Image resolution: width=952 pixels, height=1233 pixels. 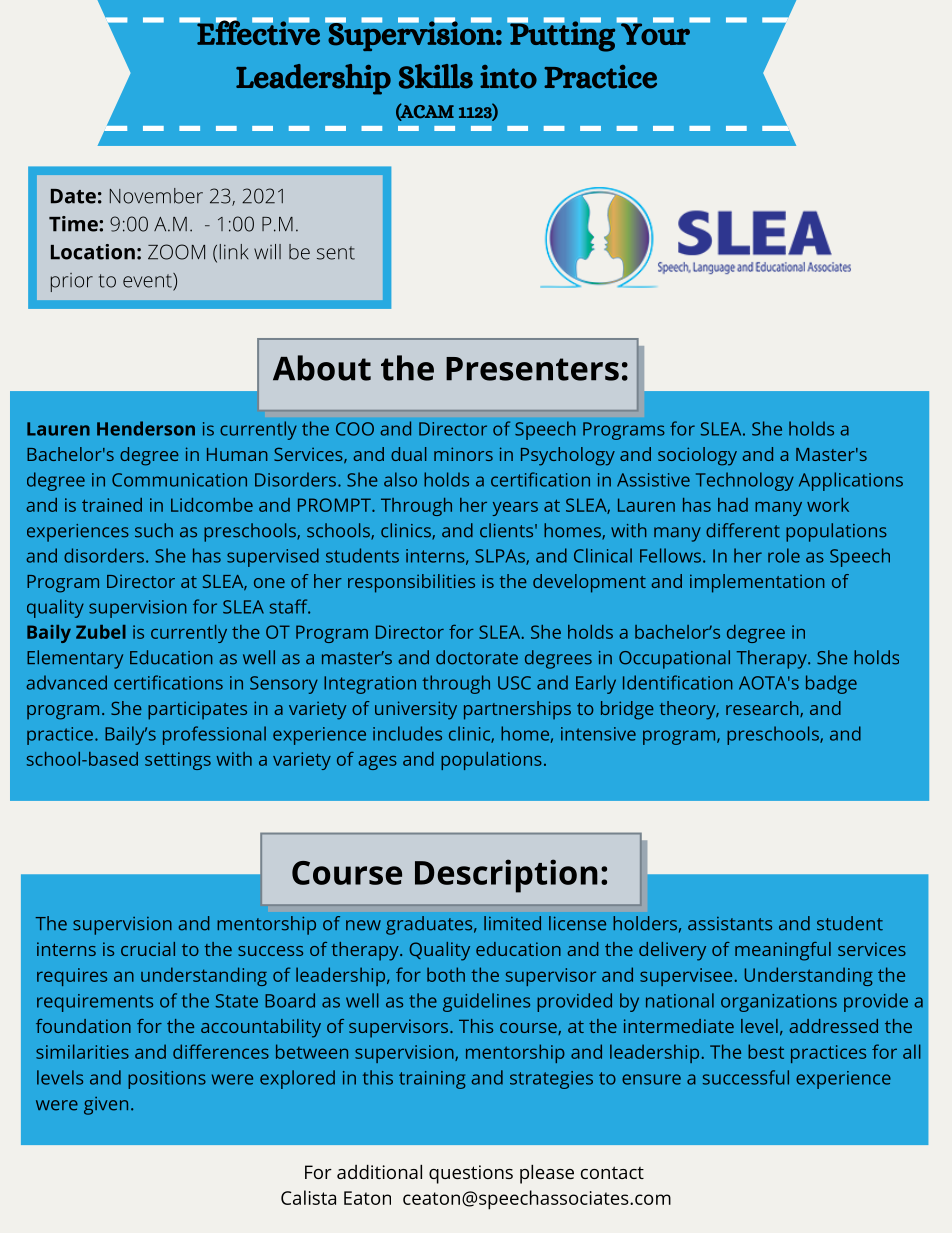 I want to click on into, so click(x=508, y=77).
